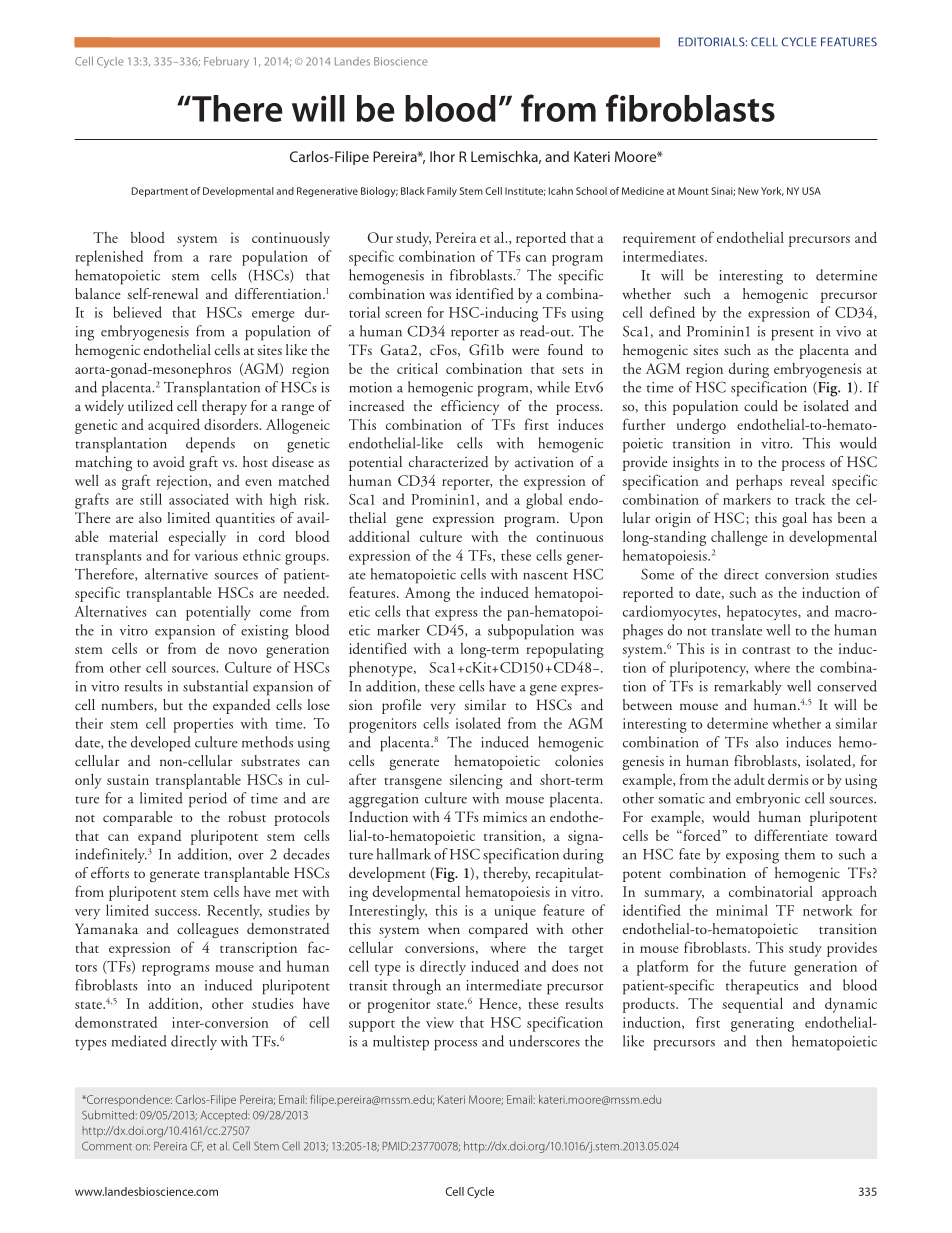 The width and height of the screenshot is (952, 1233). What do you see at coordinates (251, 856) in the screenshot?
I see `over` at bounding box center [251, 856].
